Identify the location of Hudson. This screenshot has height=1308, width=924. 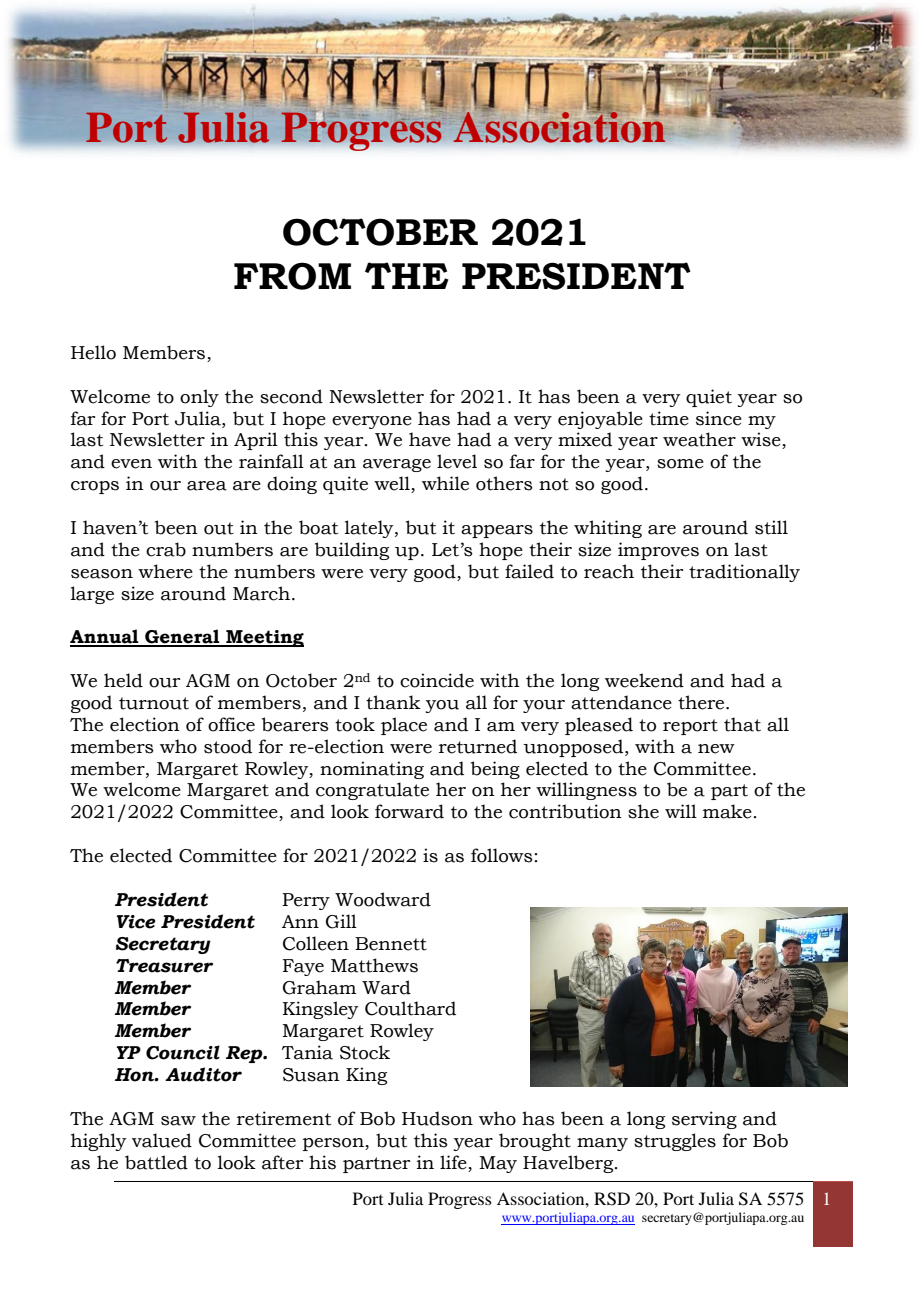
(437, 1118).
